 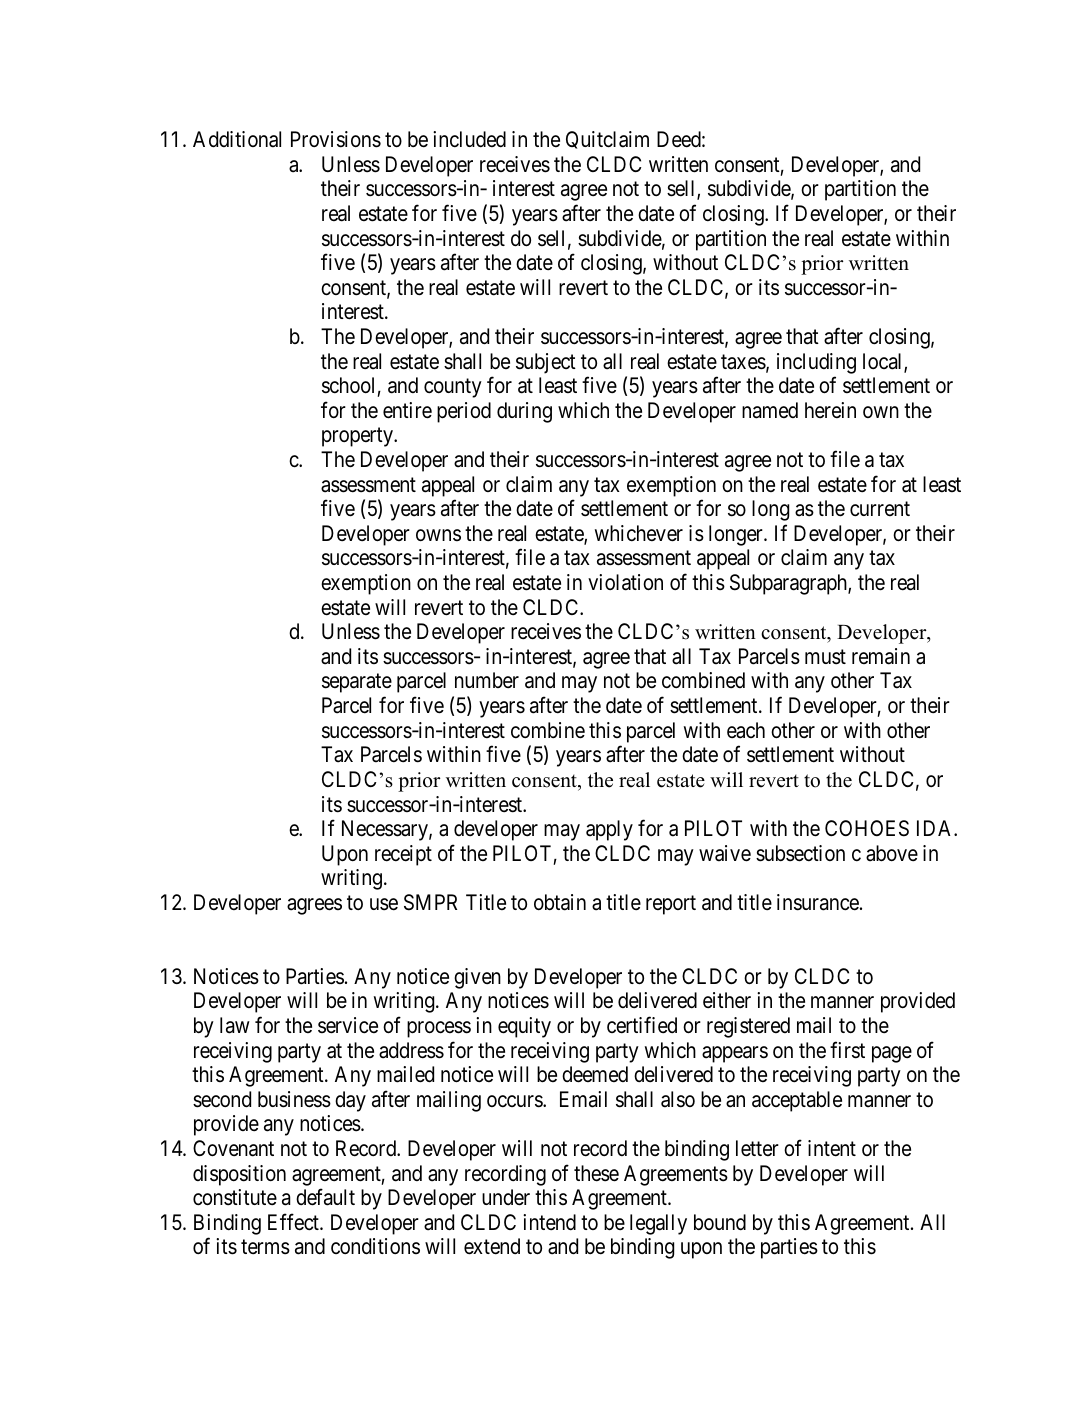 I want to click on included, so click(x=469, y=139).
